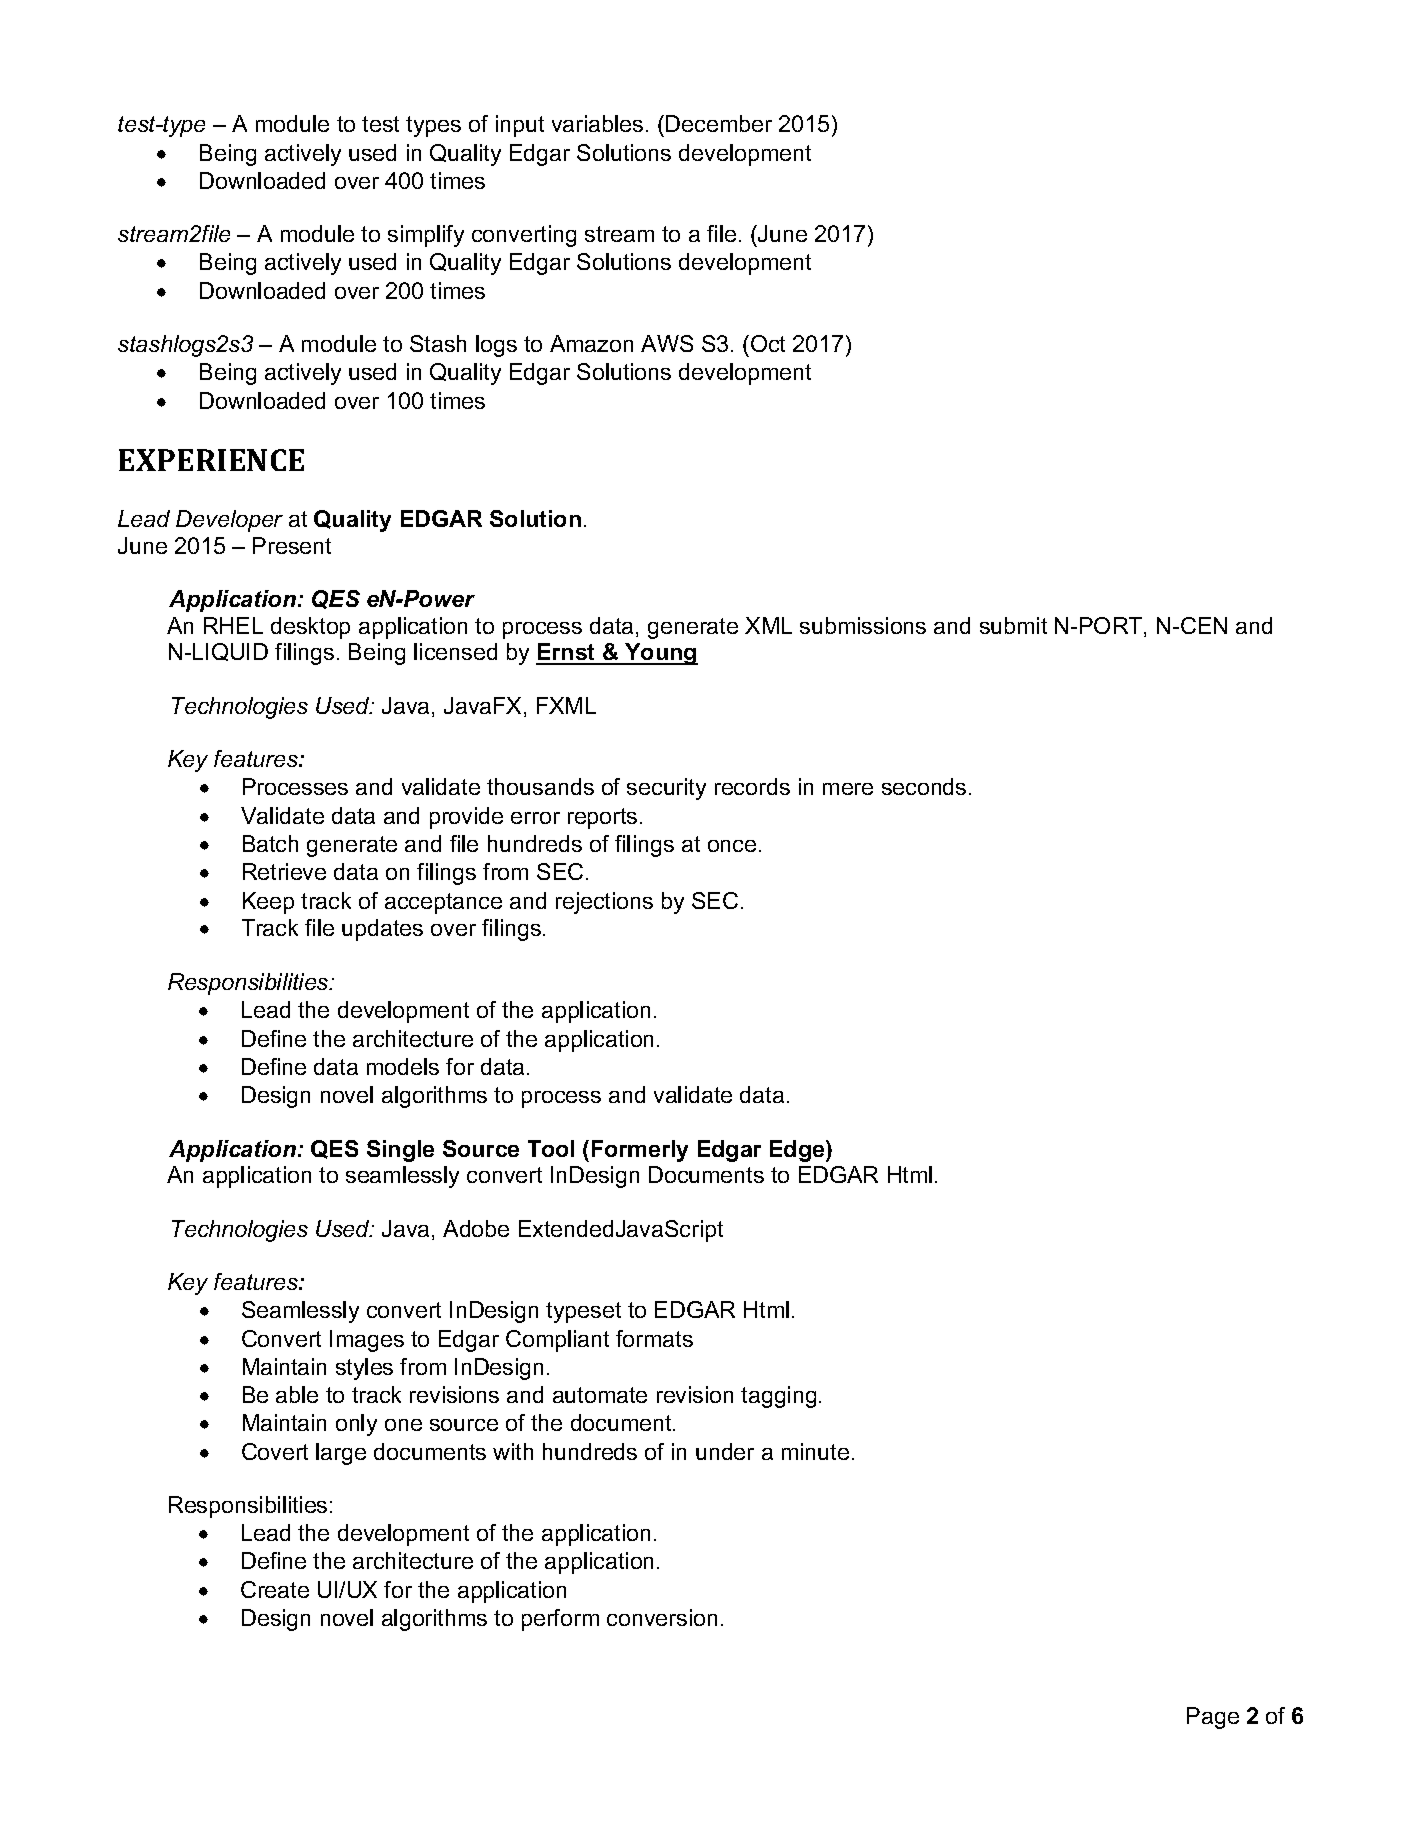 The image size is (1421, 1839). What do you see at coordinates (400, 1151) in the screenshot?
I see `Single` at bounding box center [400, 1151].
